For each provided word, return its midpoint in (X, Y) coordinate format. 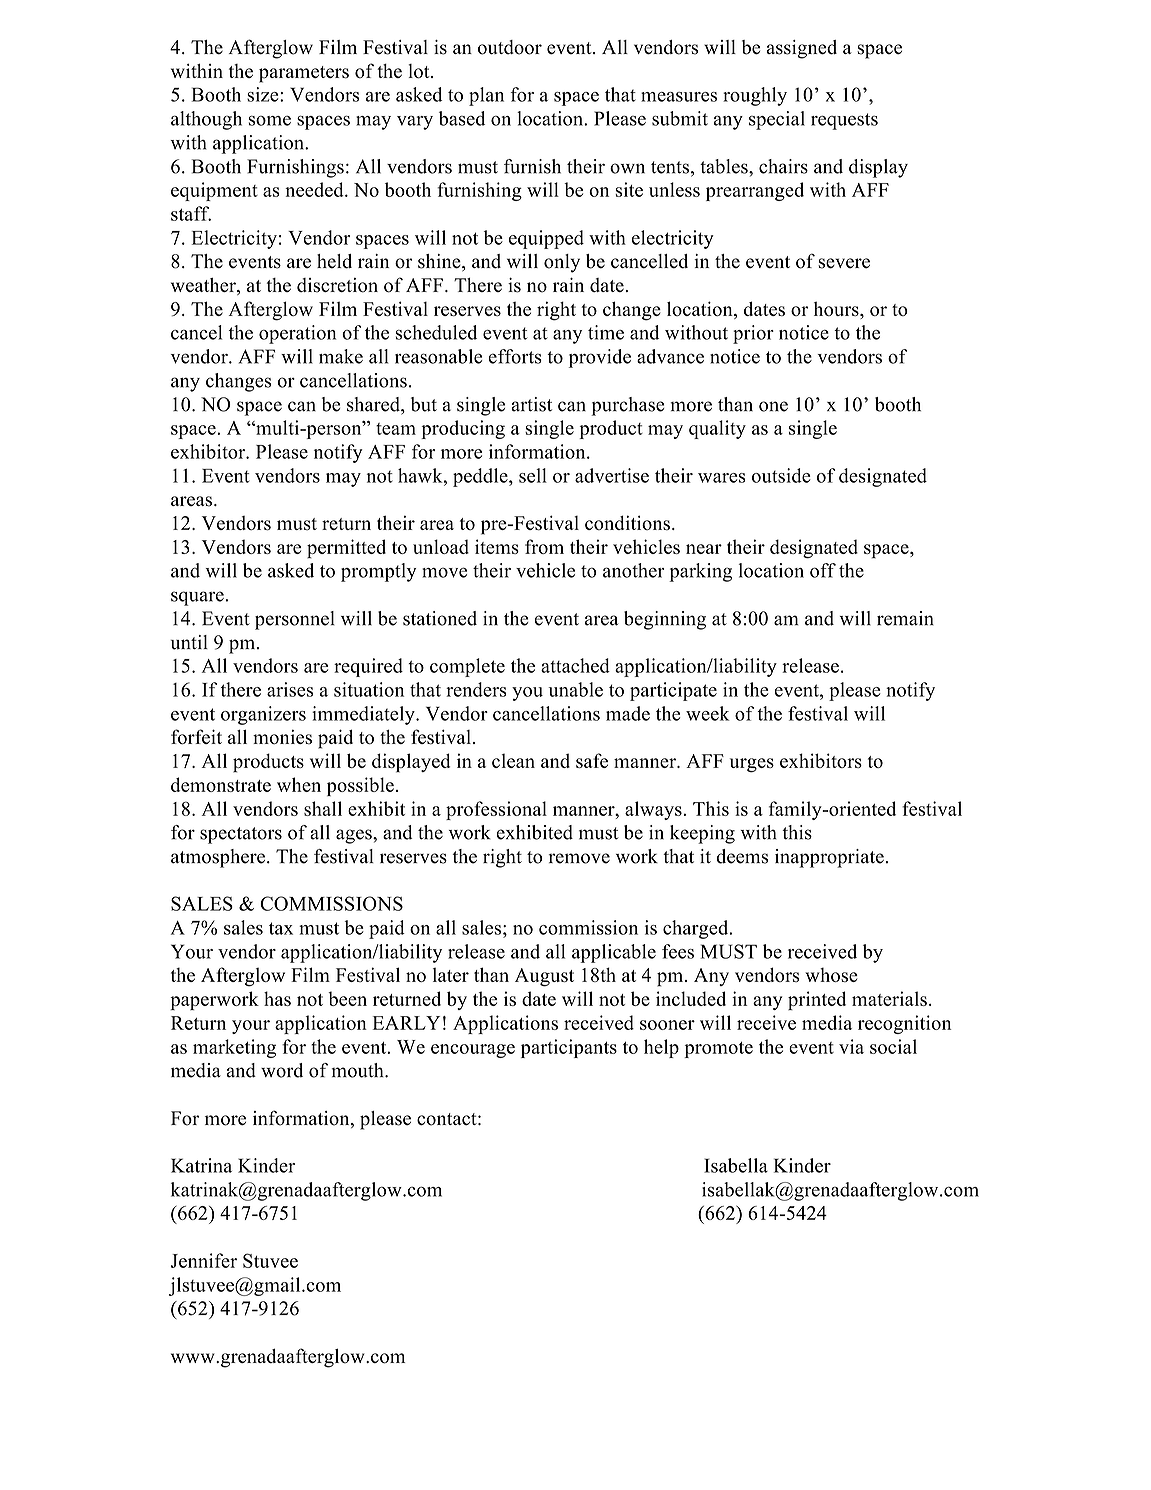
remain (905, 618)
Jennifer (203, 1260)
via (851, 1046)
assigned (802, 49)
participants (569, 1048)
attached (575, 665)
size (264, 94)
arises (290, 689)
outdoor (510, 47)
